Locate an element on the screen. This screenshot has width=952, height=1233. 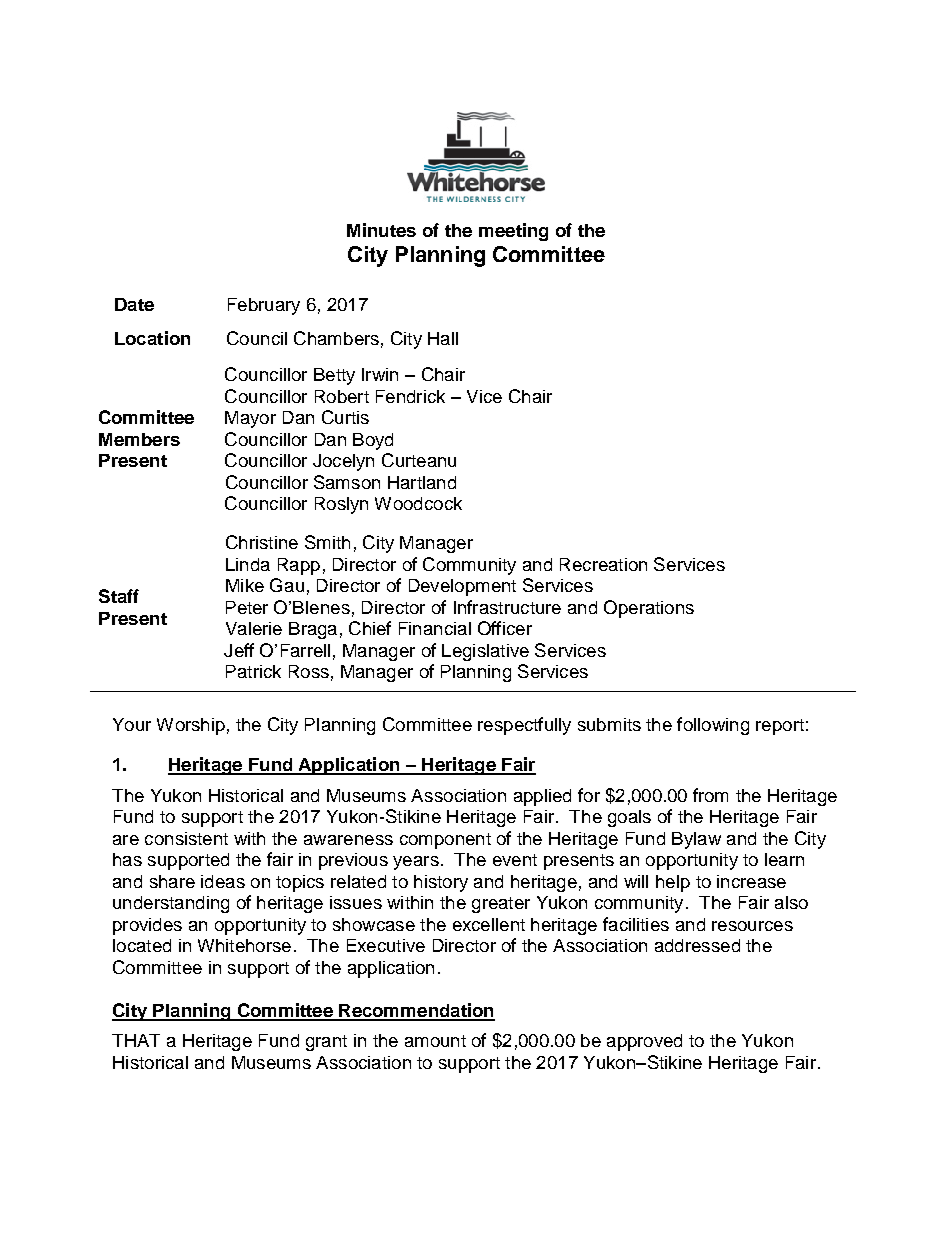
approved is located at coordinates (644, 1042).
